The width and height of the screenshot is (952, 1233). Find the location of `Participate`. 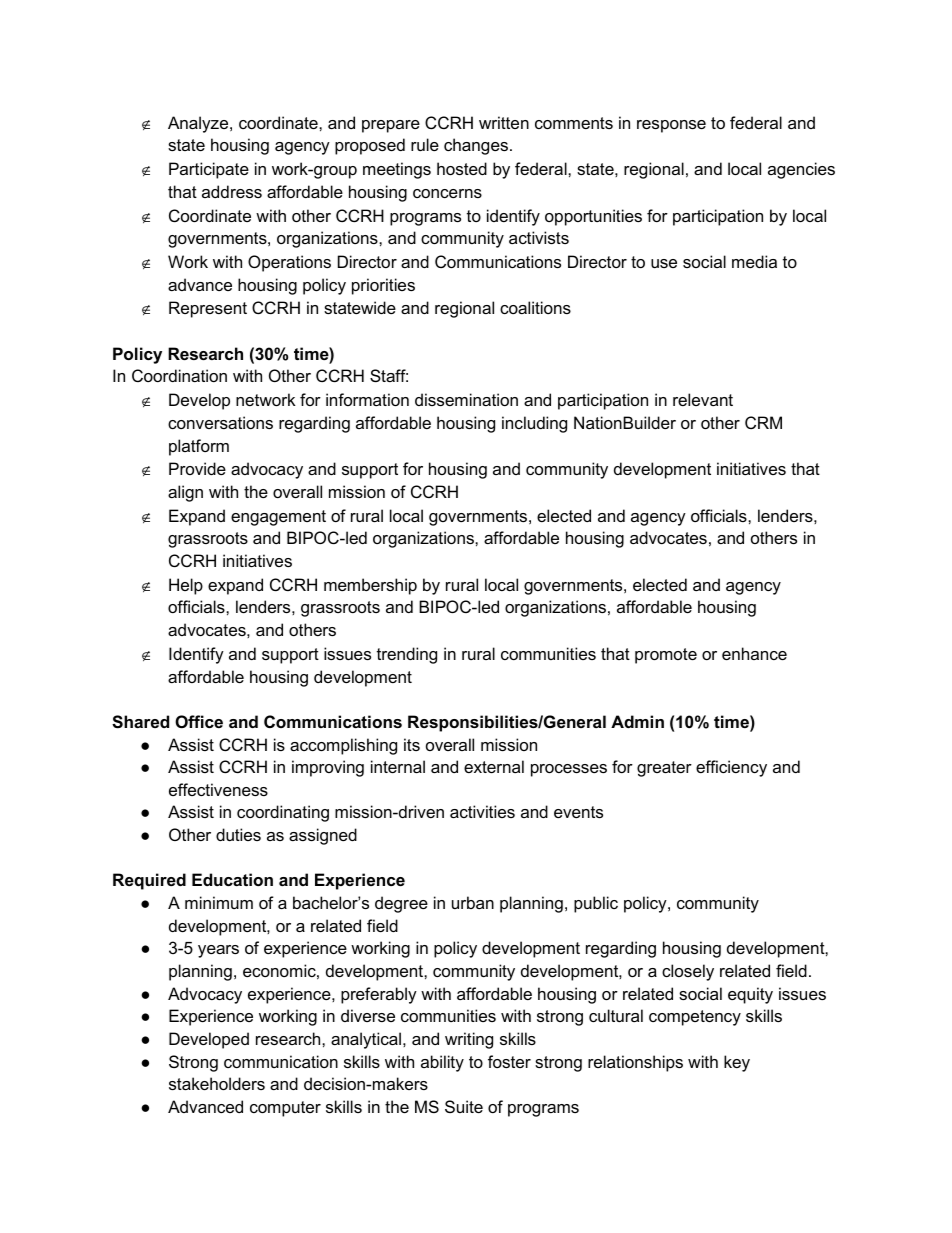

Participate is located at coordinates (209, 170).
